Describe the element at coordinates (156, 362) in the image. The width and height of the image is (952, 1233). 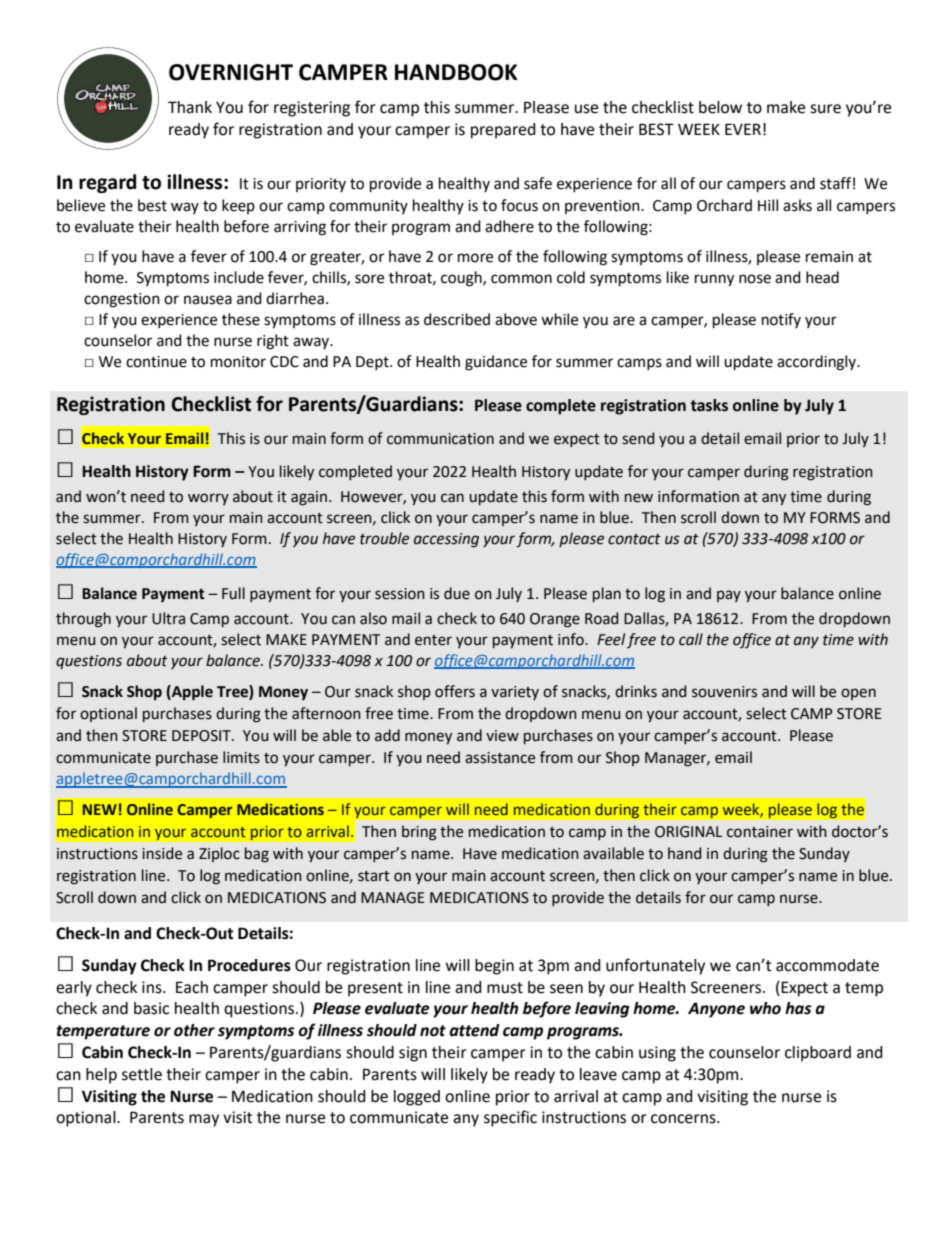
I see `continue` at that location.
